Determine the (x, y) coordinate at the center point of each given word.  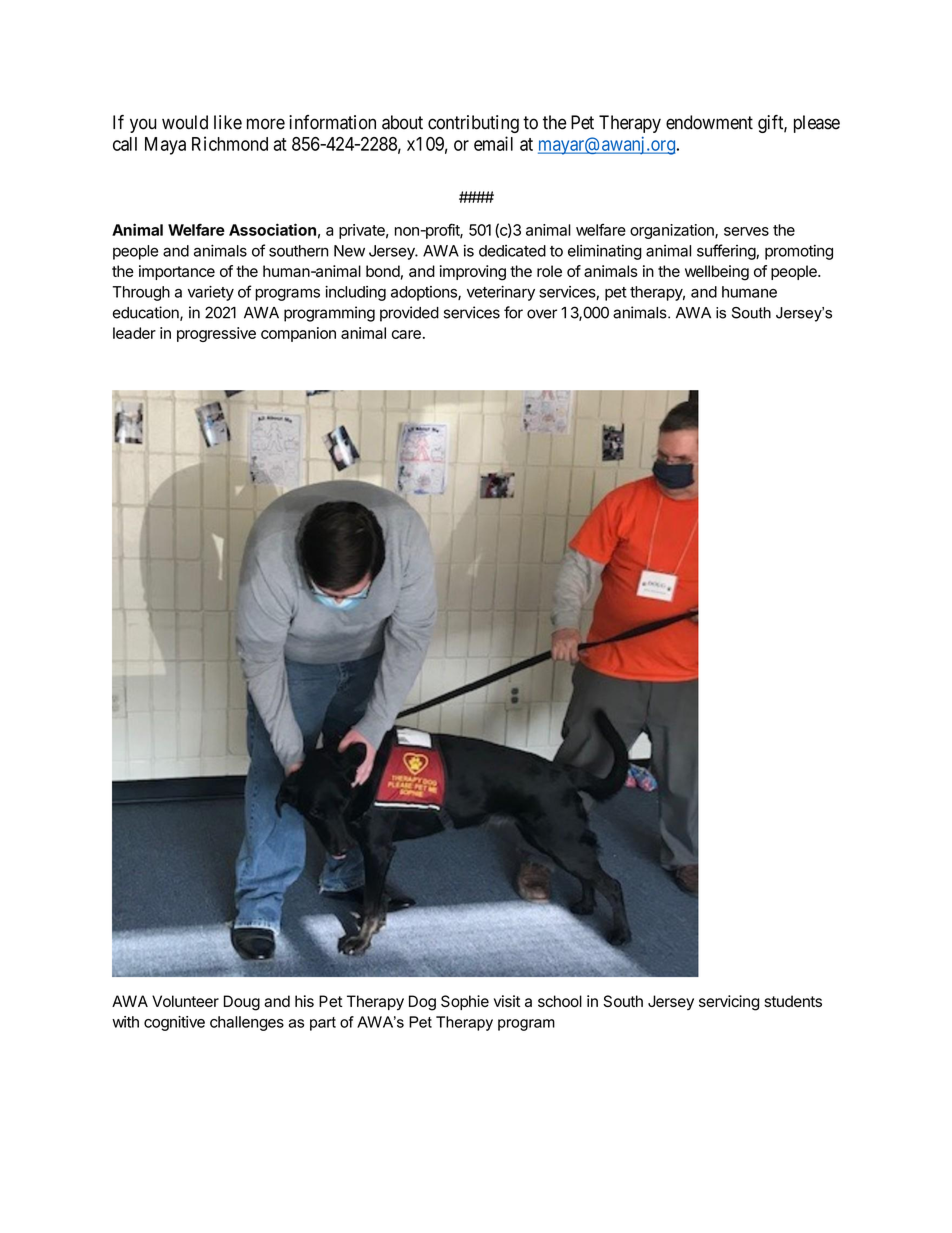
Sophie (465, 1002)
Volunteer (185, 1001)
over (542, 314)
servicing (729, 1003)
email (493, 143)
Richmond (230, 143)
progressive (216, 334)
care (406, 334)
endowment (709, 122)
